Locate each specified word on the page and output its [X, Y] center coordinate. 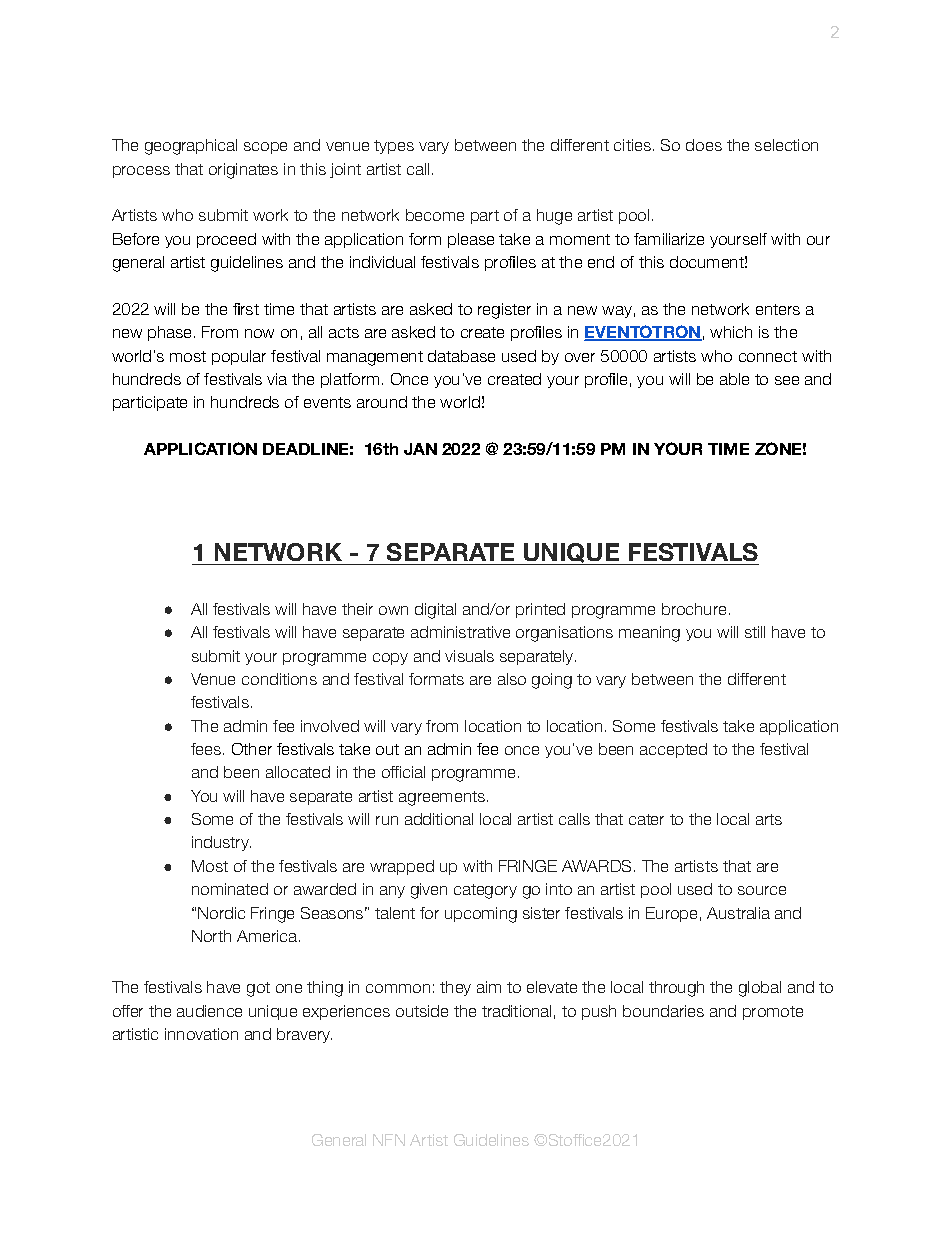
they [455, 988]
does [704, 145]
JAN [420, 449]
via [277, 379]
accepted [673, 750]
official [403, 772]
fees [207, 749]
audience [209, 1011]
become [435, 215]
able [734, 379]
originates [243, 171]
